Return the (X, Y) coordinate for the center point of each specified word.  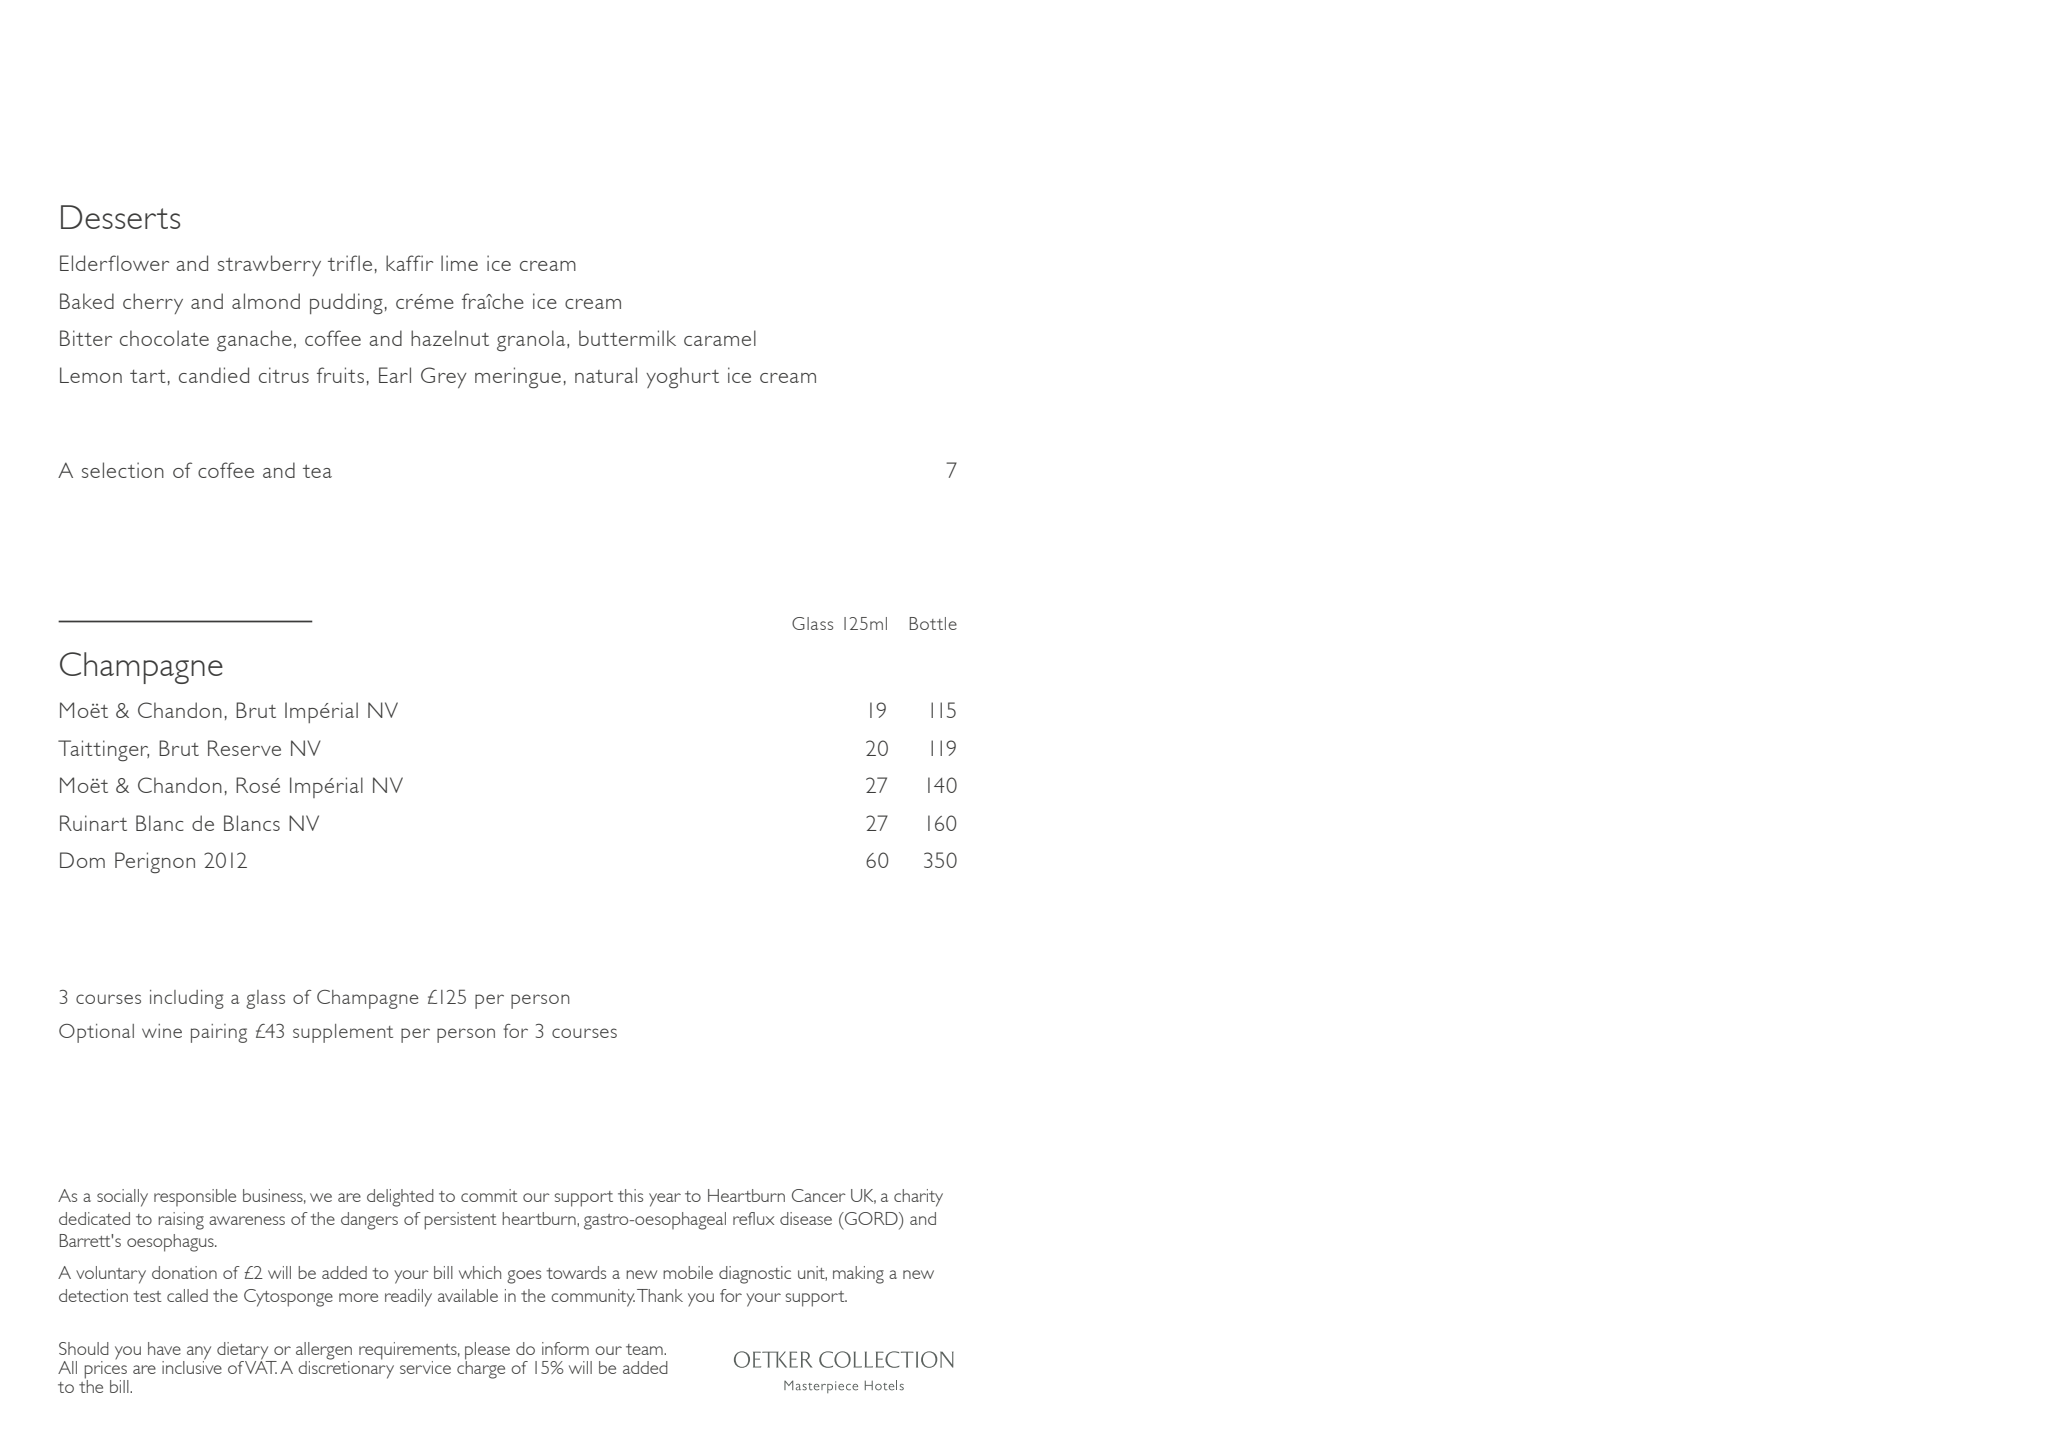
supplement (343, 1033)
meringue (518, 378)
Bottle (933, 623)
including (187, 999)
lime (459, 263)
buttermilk (627, 338)
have (164, 1348)
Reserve (244, 748)
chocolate (164, 338)
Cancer (819, 1195)
